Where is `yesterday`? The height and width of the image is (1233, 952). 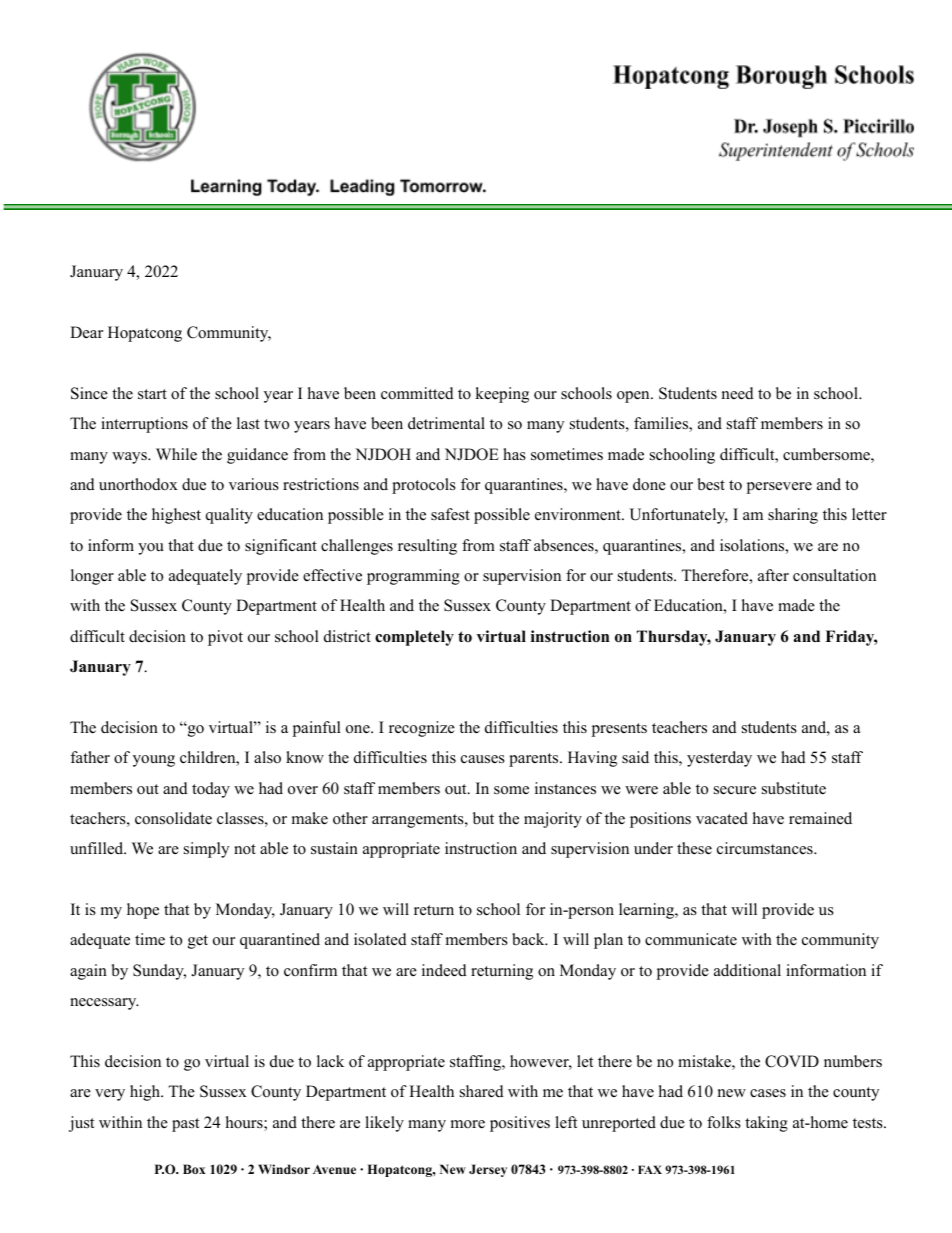 yesterday is located at coordinates (719, 759).
